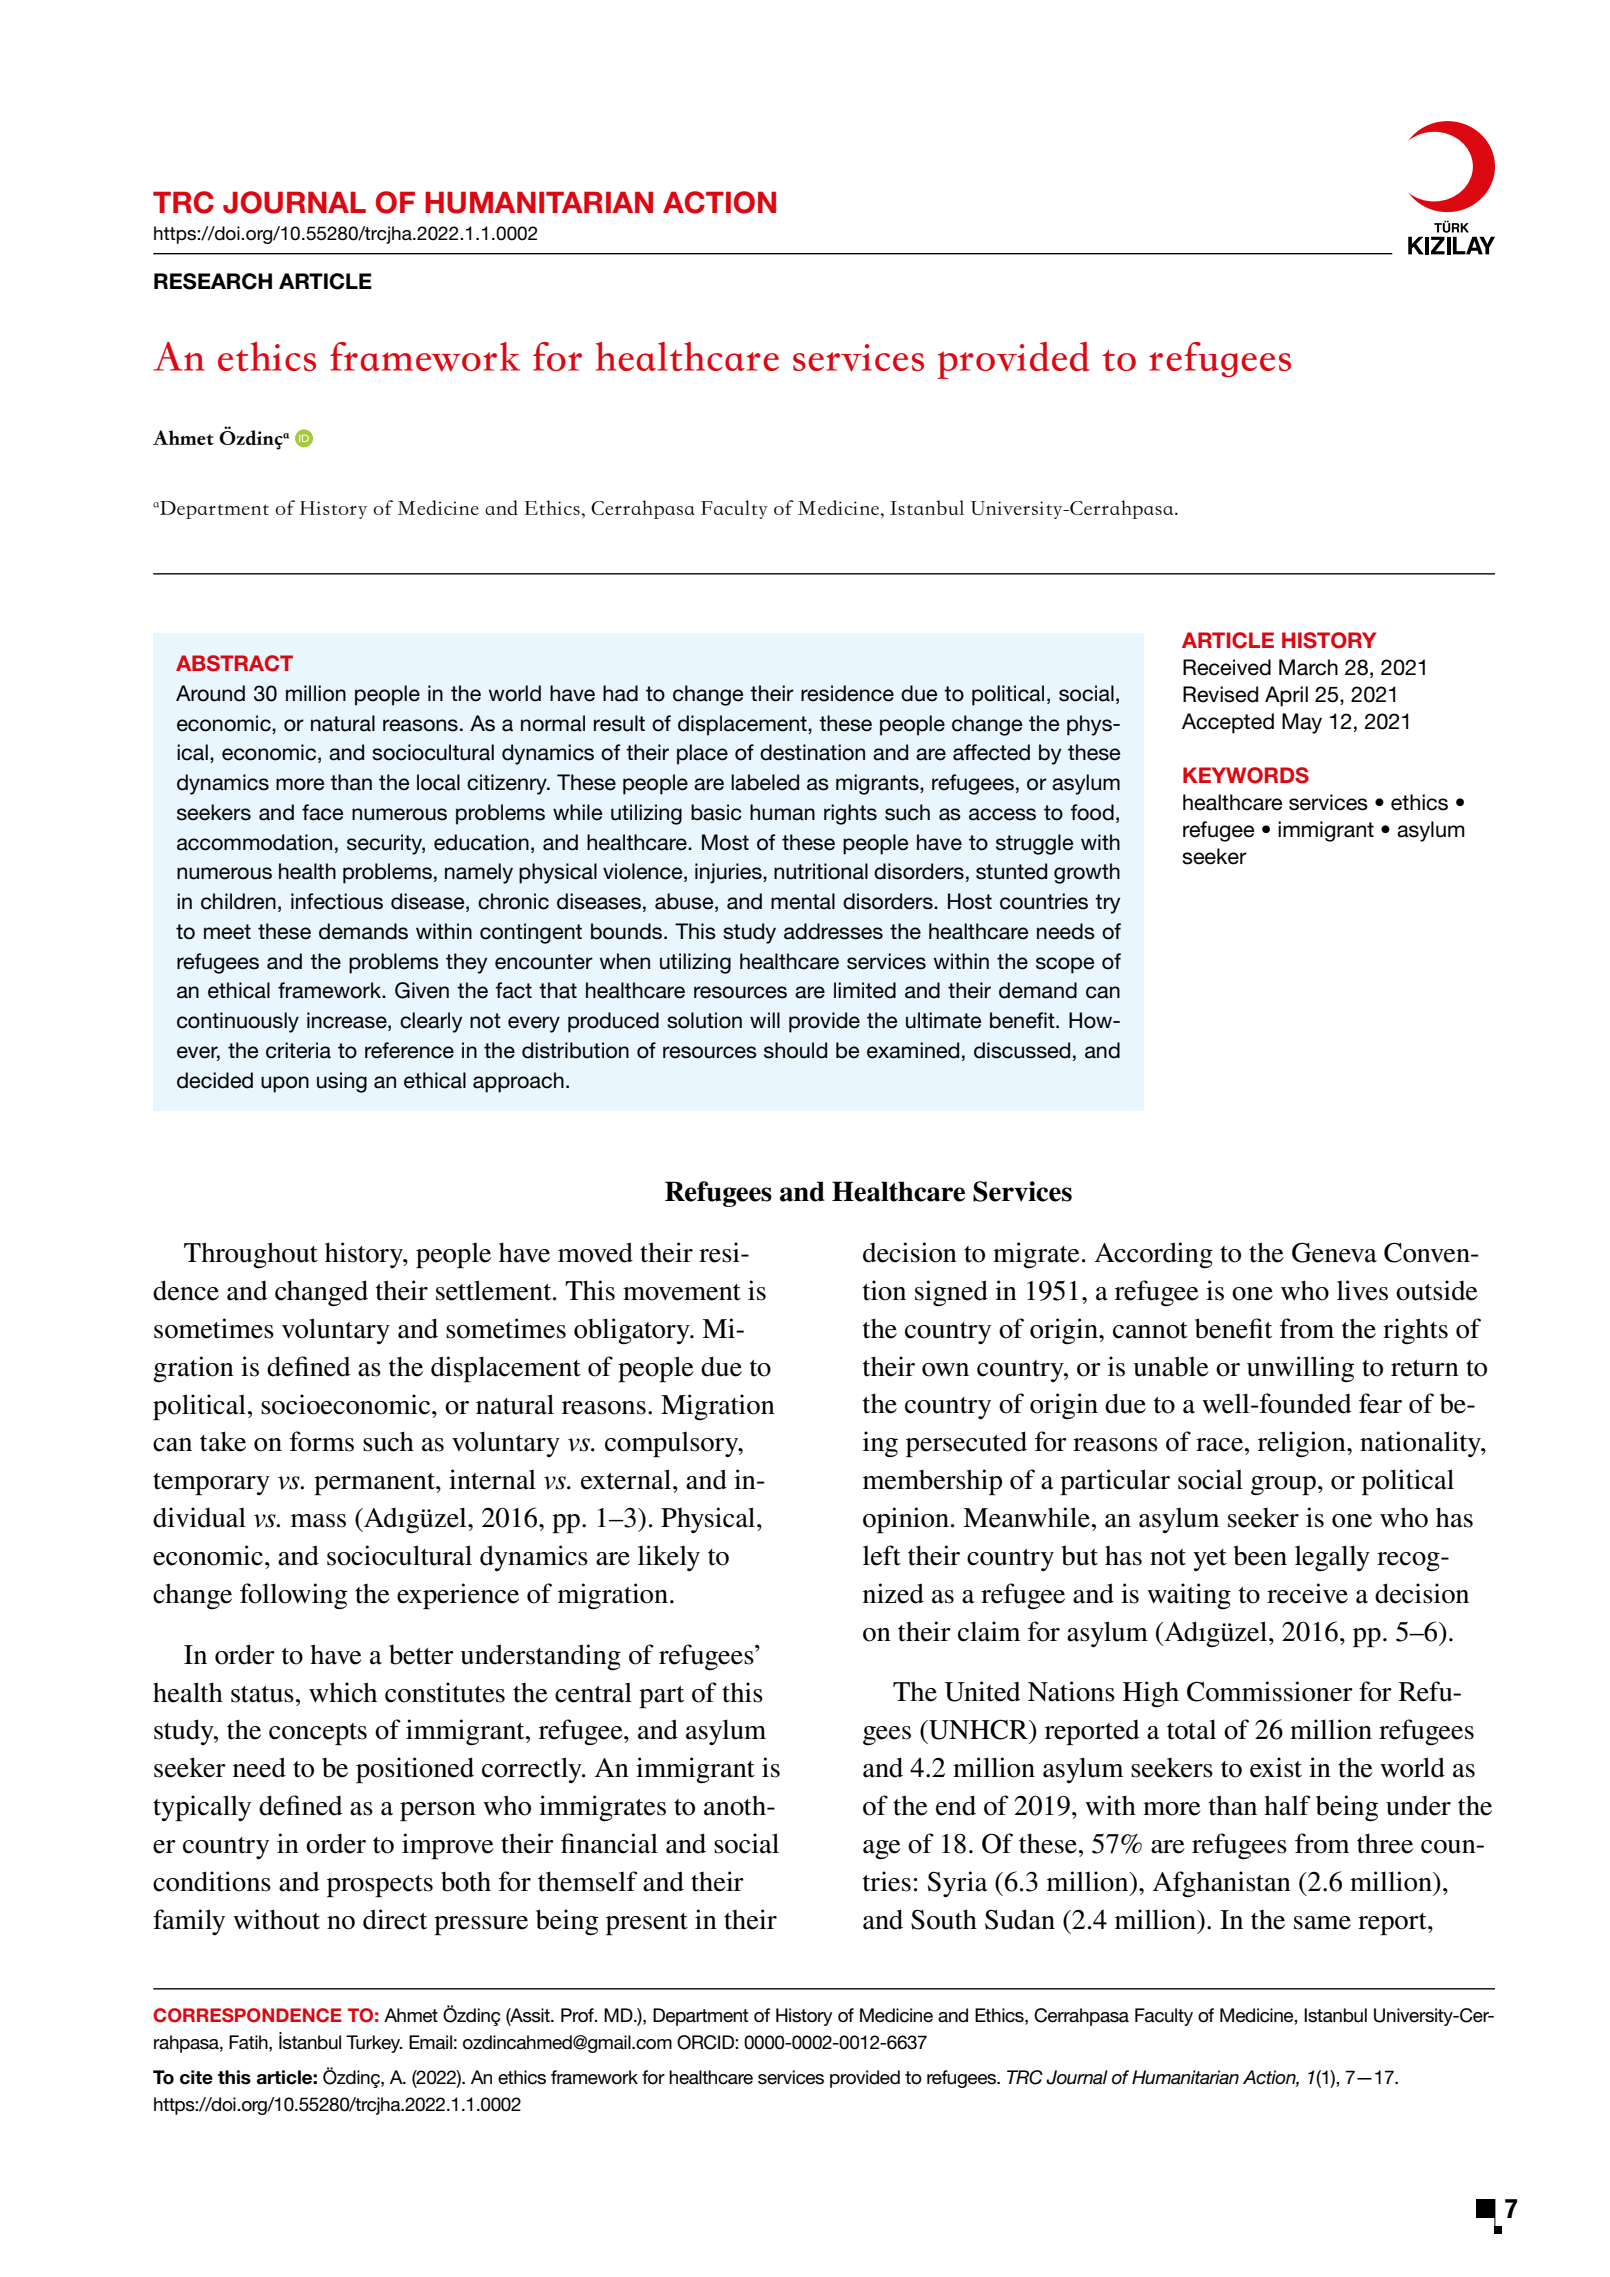  Describe the element at coordinates (374, 2044) in the screenshot. I see `Turkey` at that location.
